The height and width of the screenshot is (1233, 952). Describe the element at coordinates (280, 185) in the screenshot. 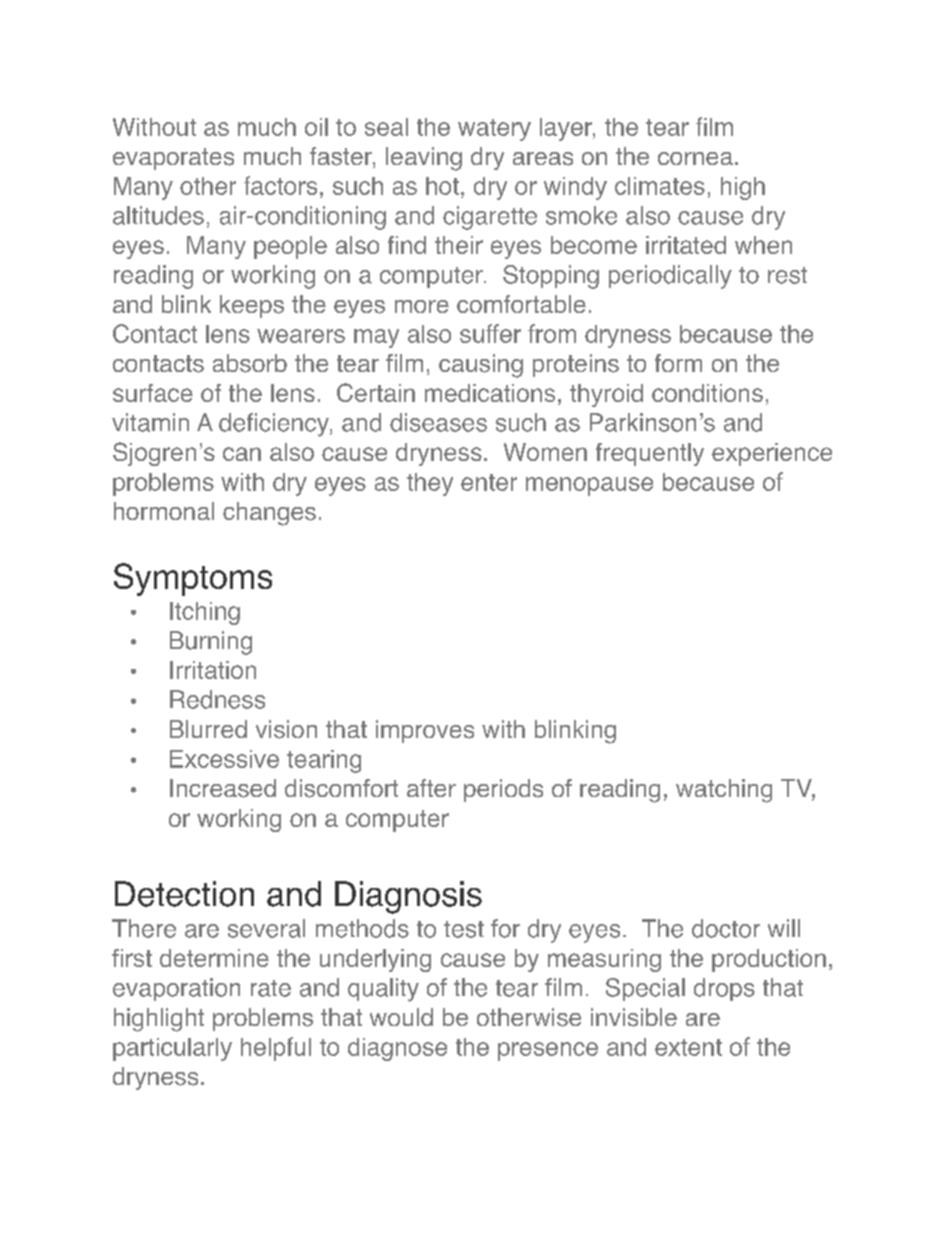

I see `factors` at that location.
